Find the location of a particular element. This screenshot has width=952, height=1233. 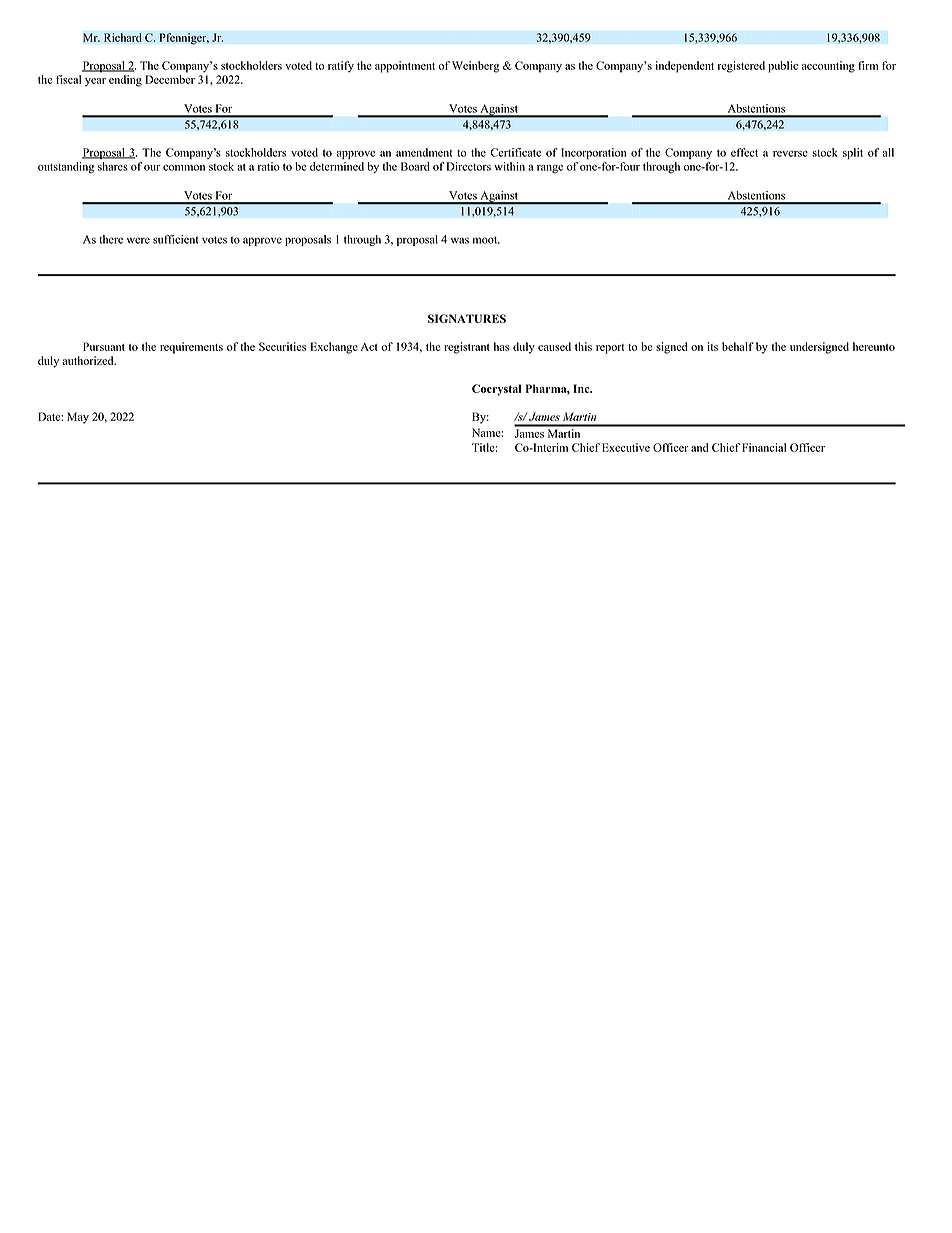

behalf is located at coordinates (738, 346).
